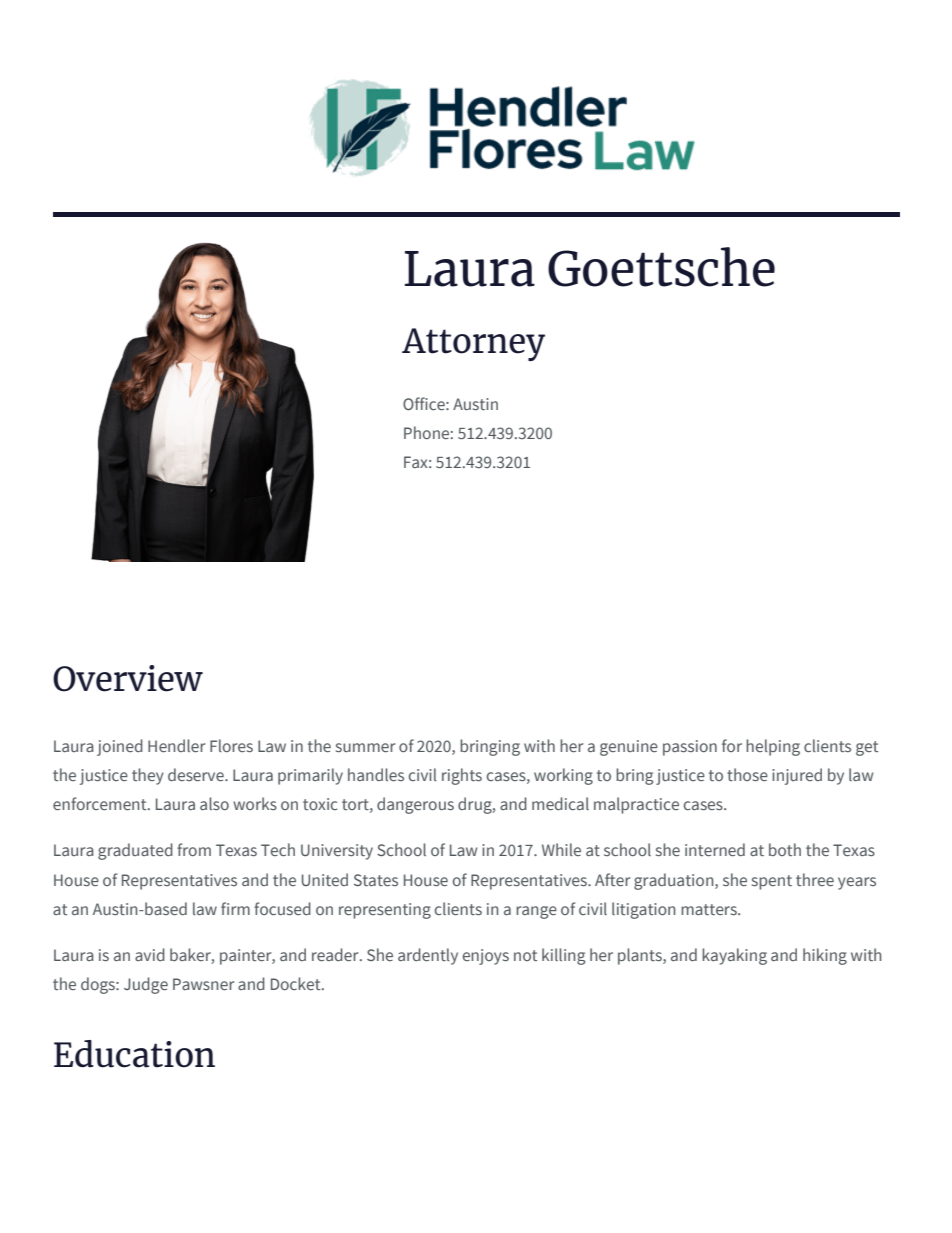 This screenshot has height=1233, width=952. I want to click on Flores, so click(231, 745).
